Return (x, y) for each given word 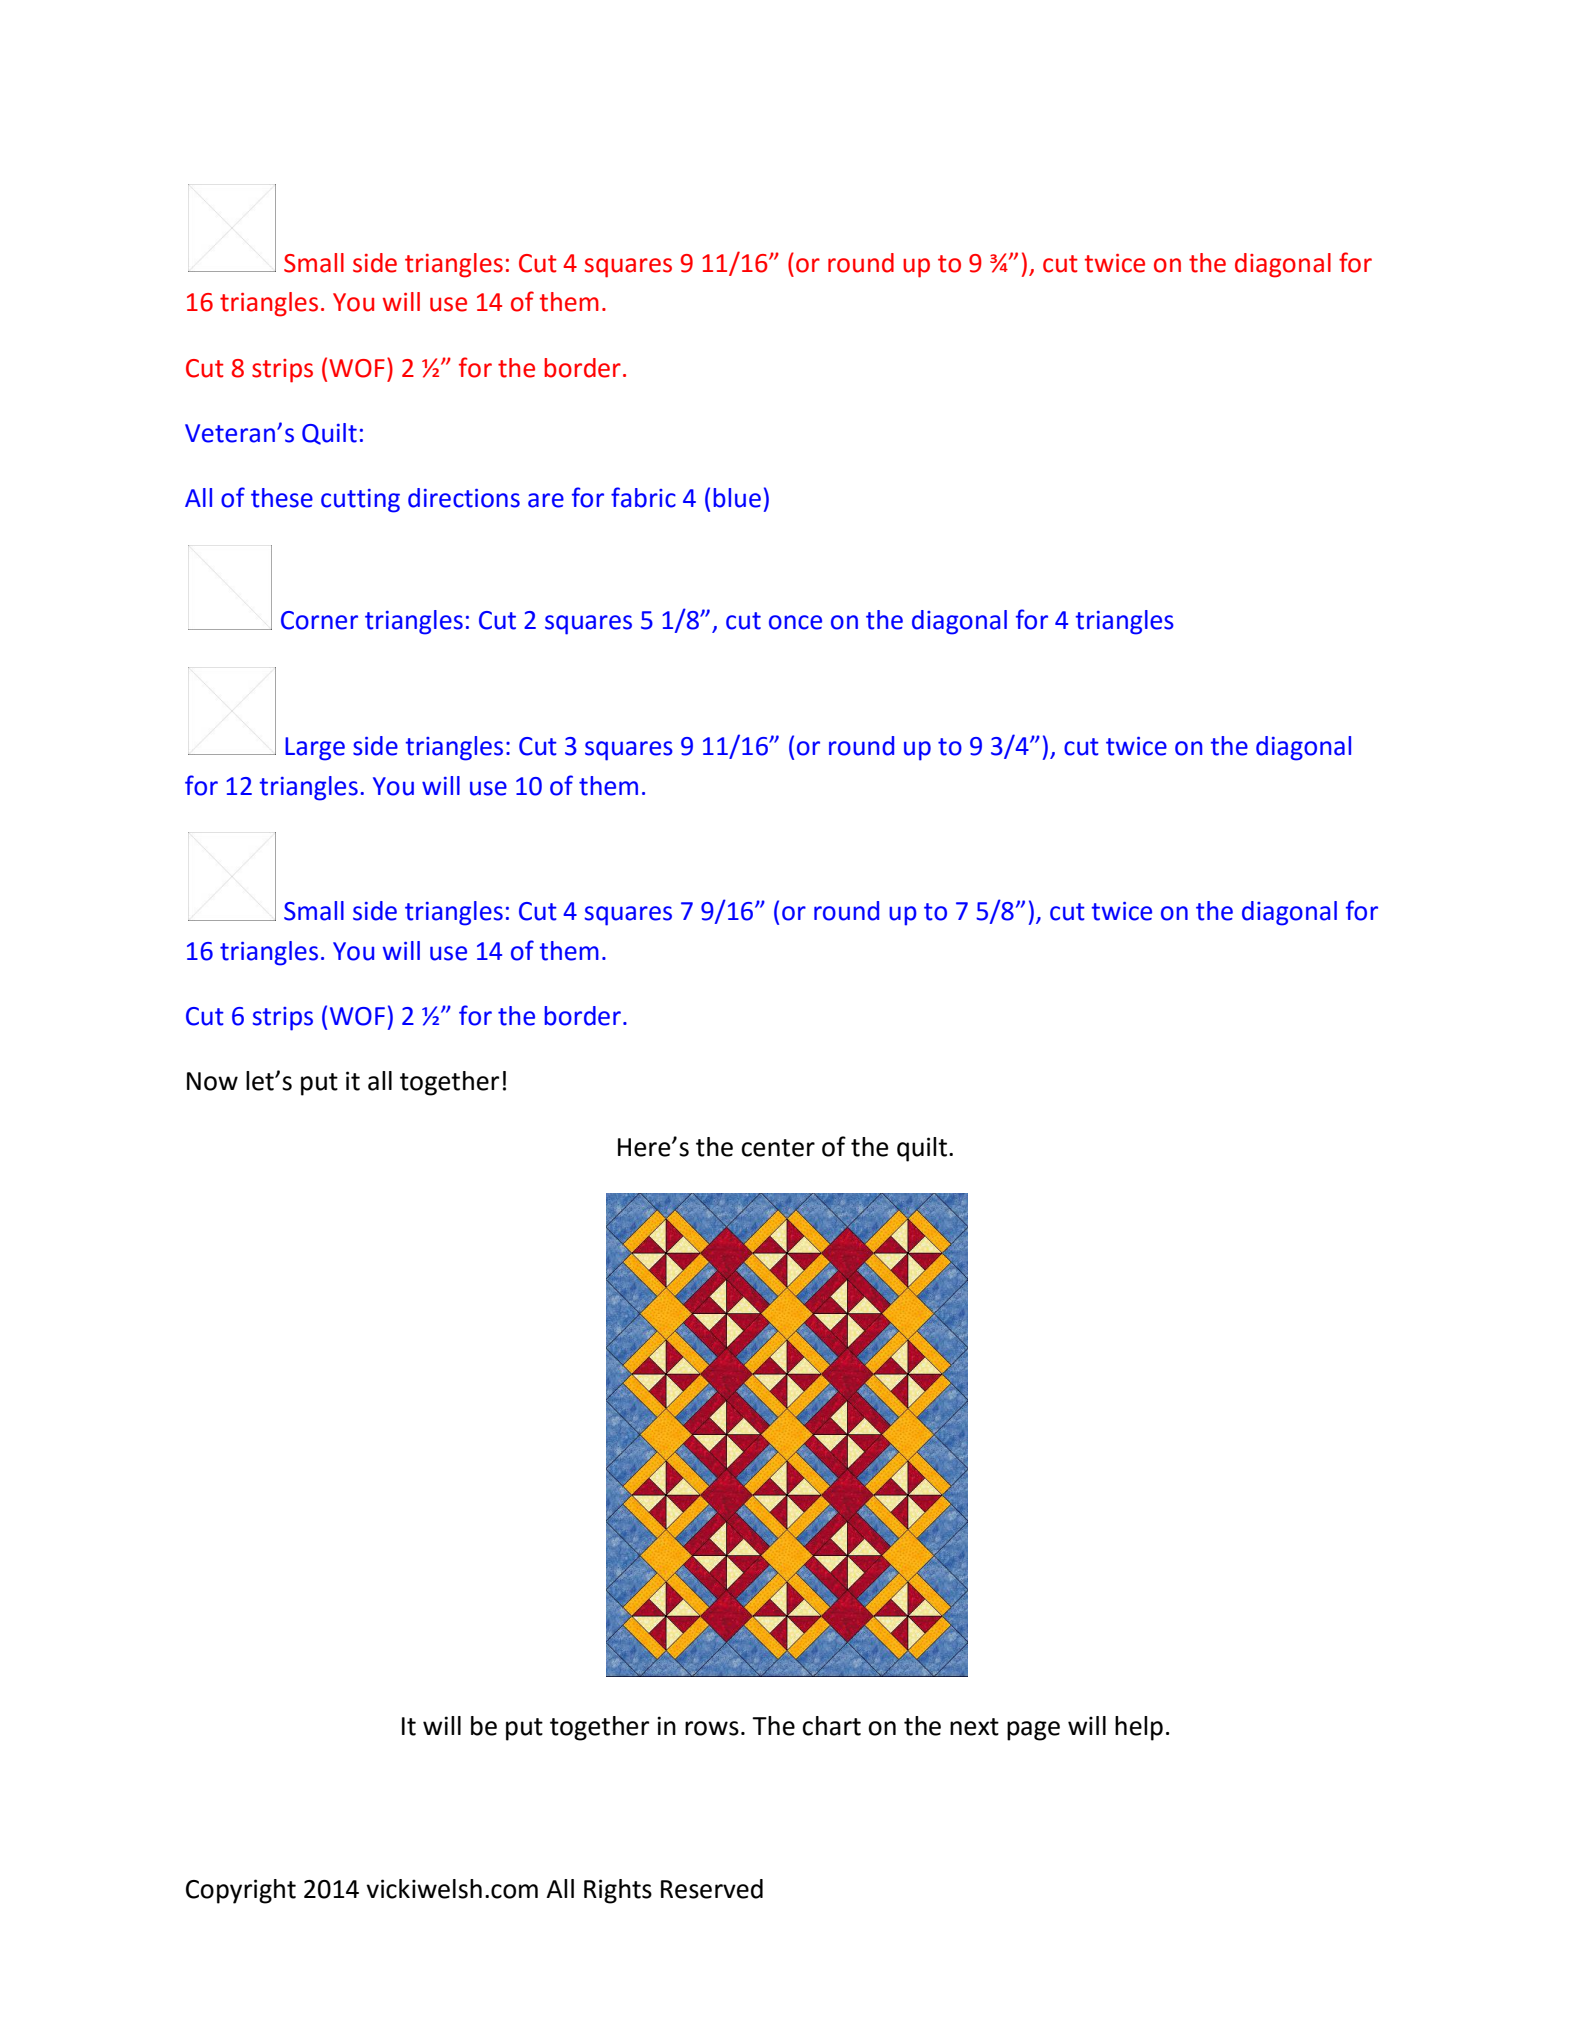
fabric (643, 497)
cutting (360, 501)
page (1033, 1731)
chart (831, 1726)
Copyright (241, 1891)
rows (712, 1728)
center (778, 1148)
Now (212, 1081)
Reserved (712, 1889)
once (795, 622)
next (974, 1727)
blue (737, 498)
